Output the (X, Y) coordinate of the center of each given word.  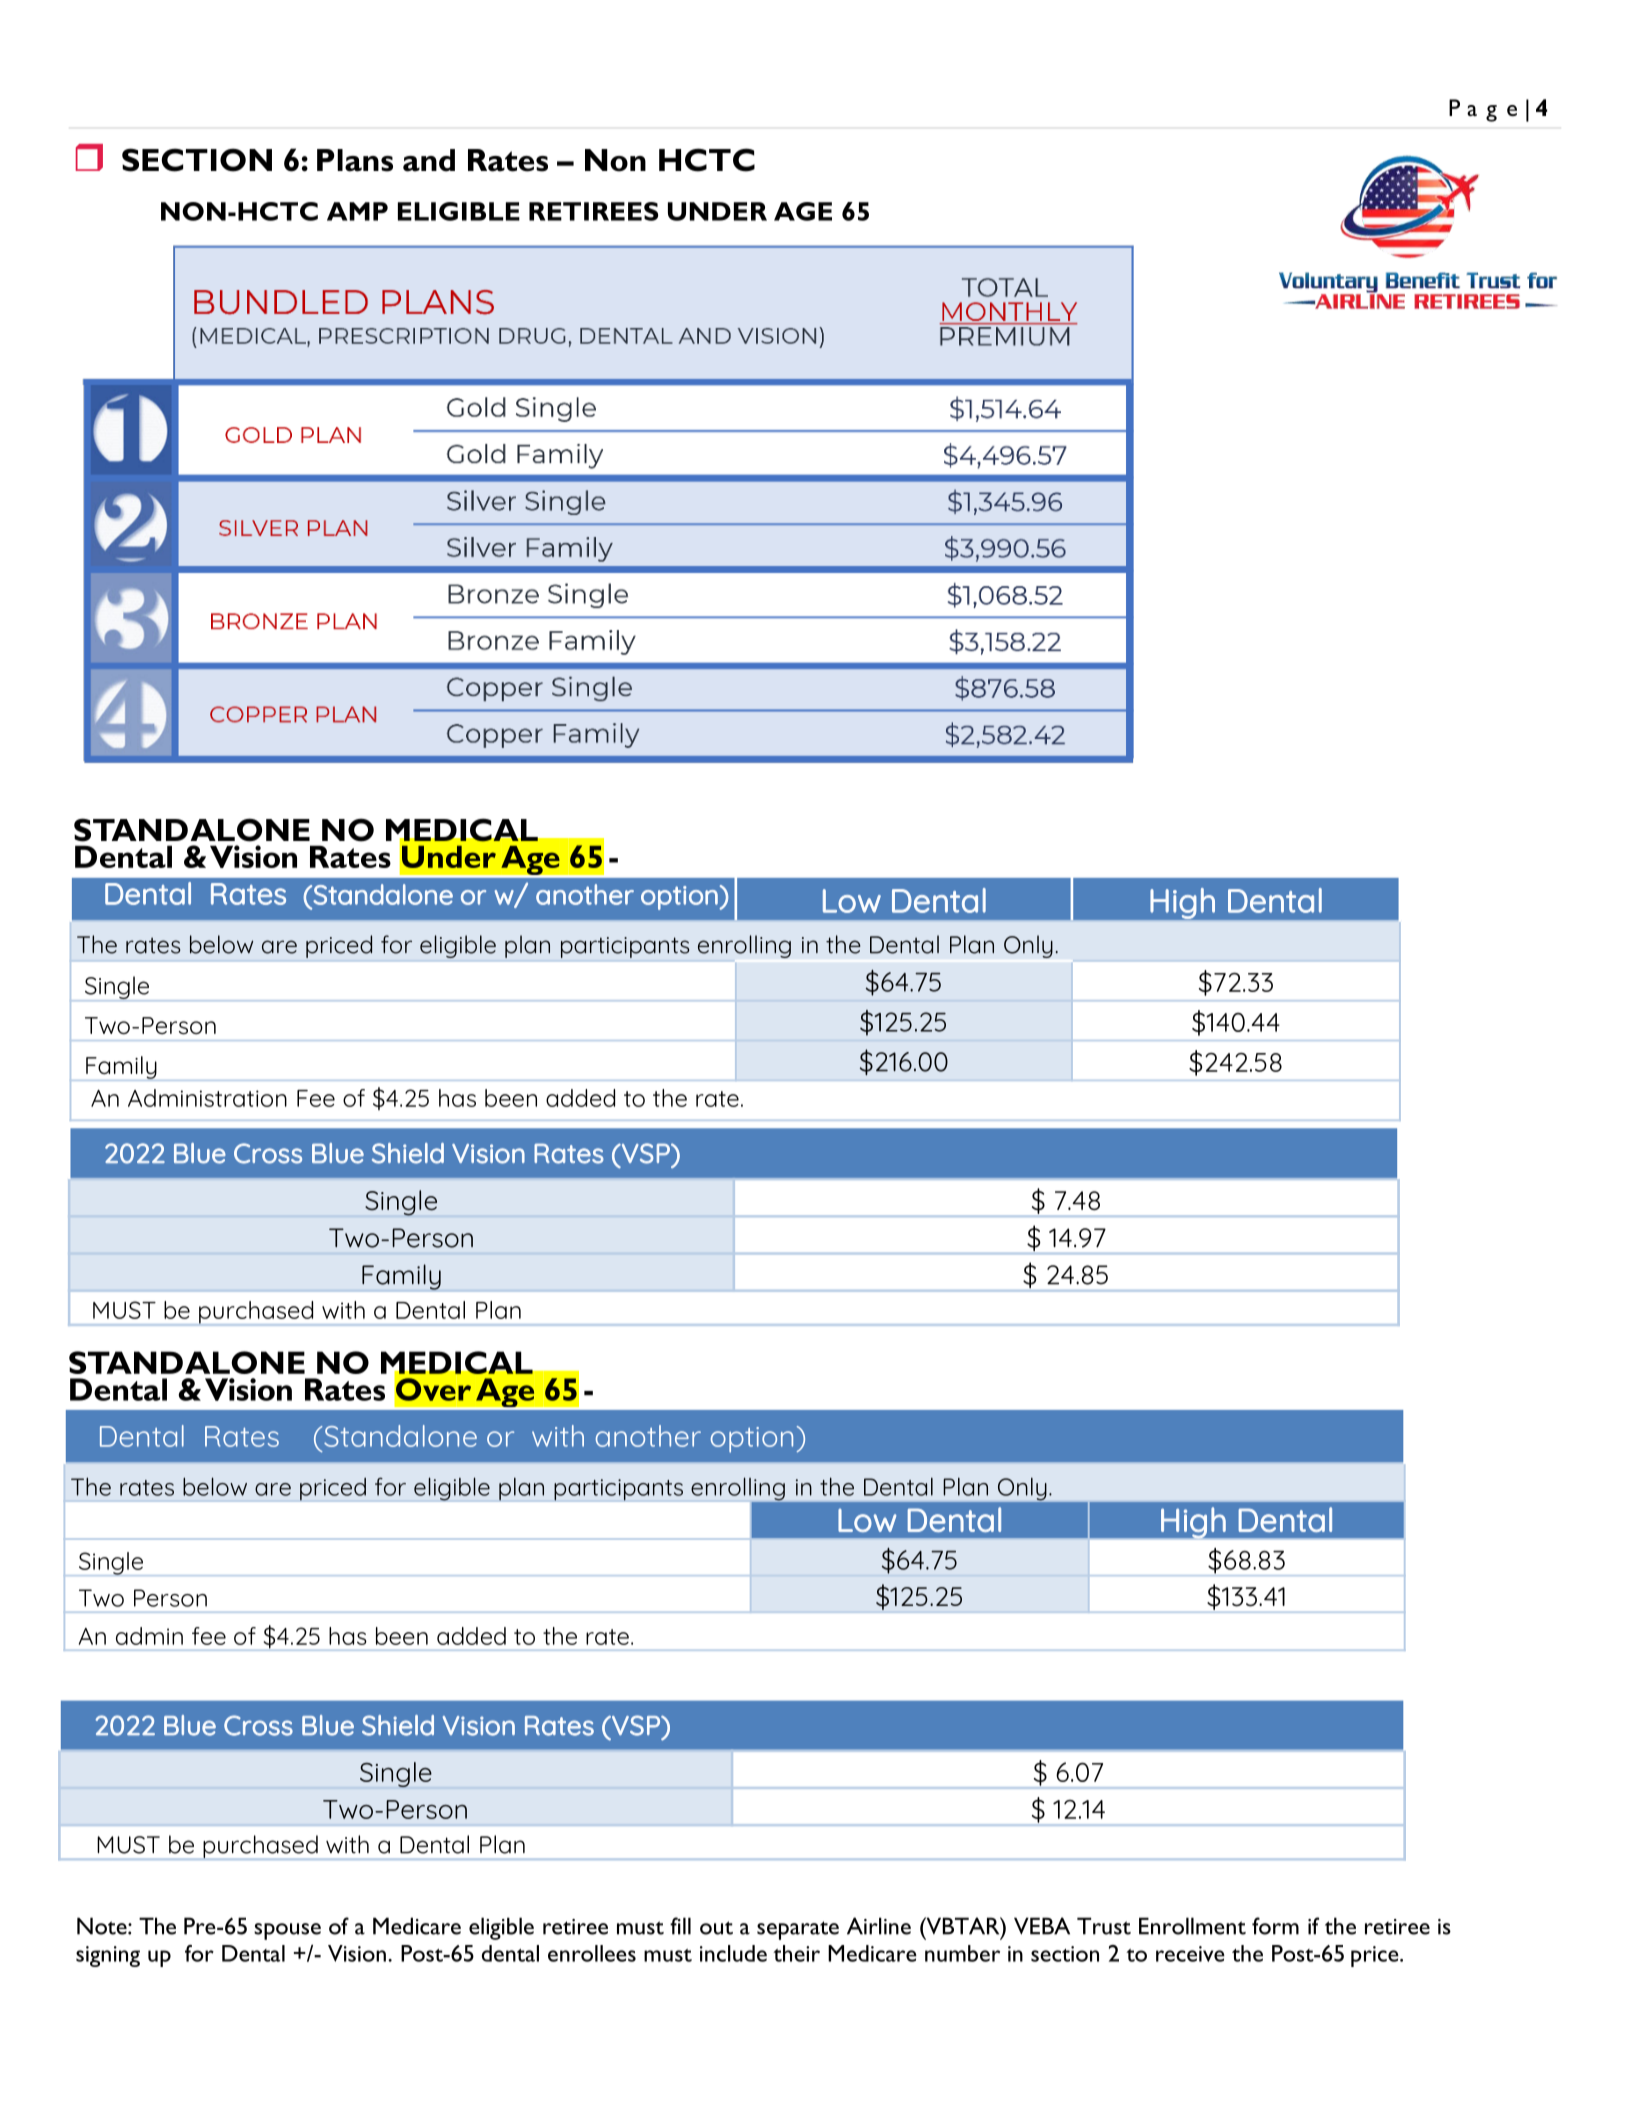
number (962, 1953)
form (1275, 1926)
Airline (879, 1926)
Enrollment (1192, 1926)
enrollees (592, 1953)
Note (103, 1926)
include (733, 1953)
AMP (357, 211)
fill (680, 1926)
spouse (287, 1931)
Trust (1104, 1926)
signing (108, 1956)
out (716, 1928)
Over (433, 1389)
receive (1190, 1954)
